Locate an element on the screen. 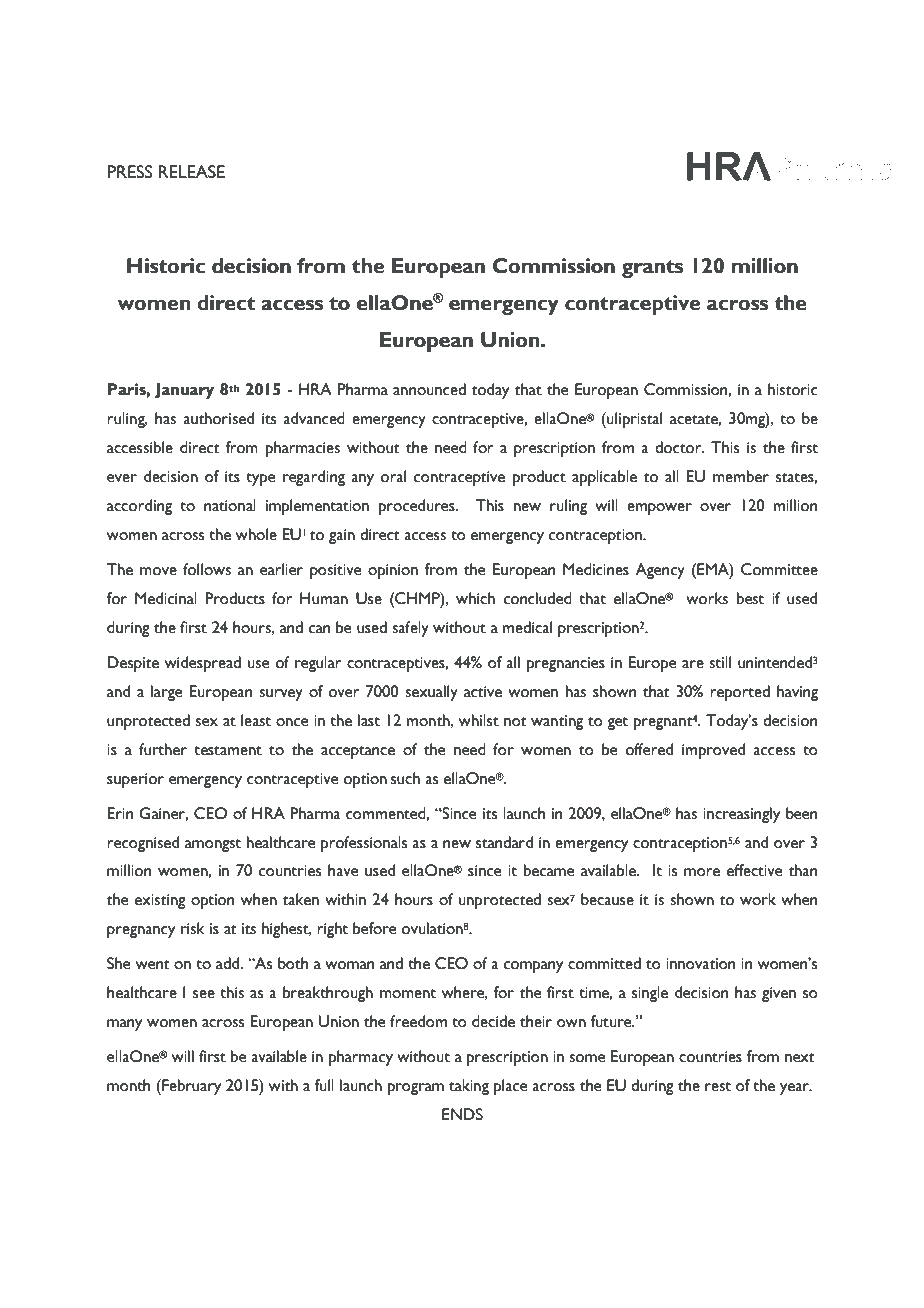 Image resolution: width=924 pixels, height=1308 pixels. RELEASE is located at coordinates (192, 172).
